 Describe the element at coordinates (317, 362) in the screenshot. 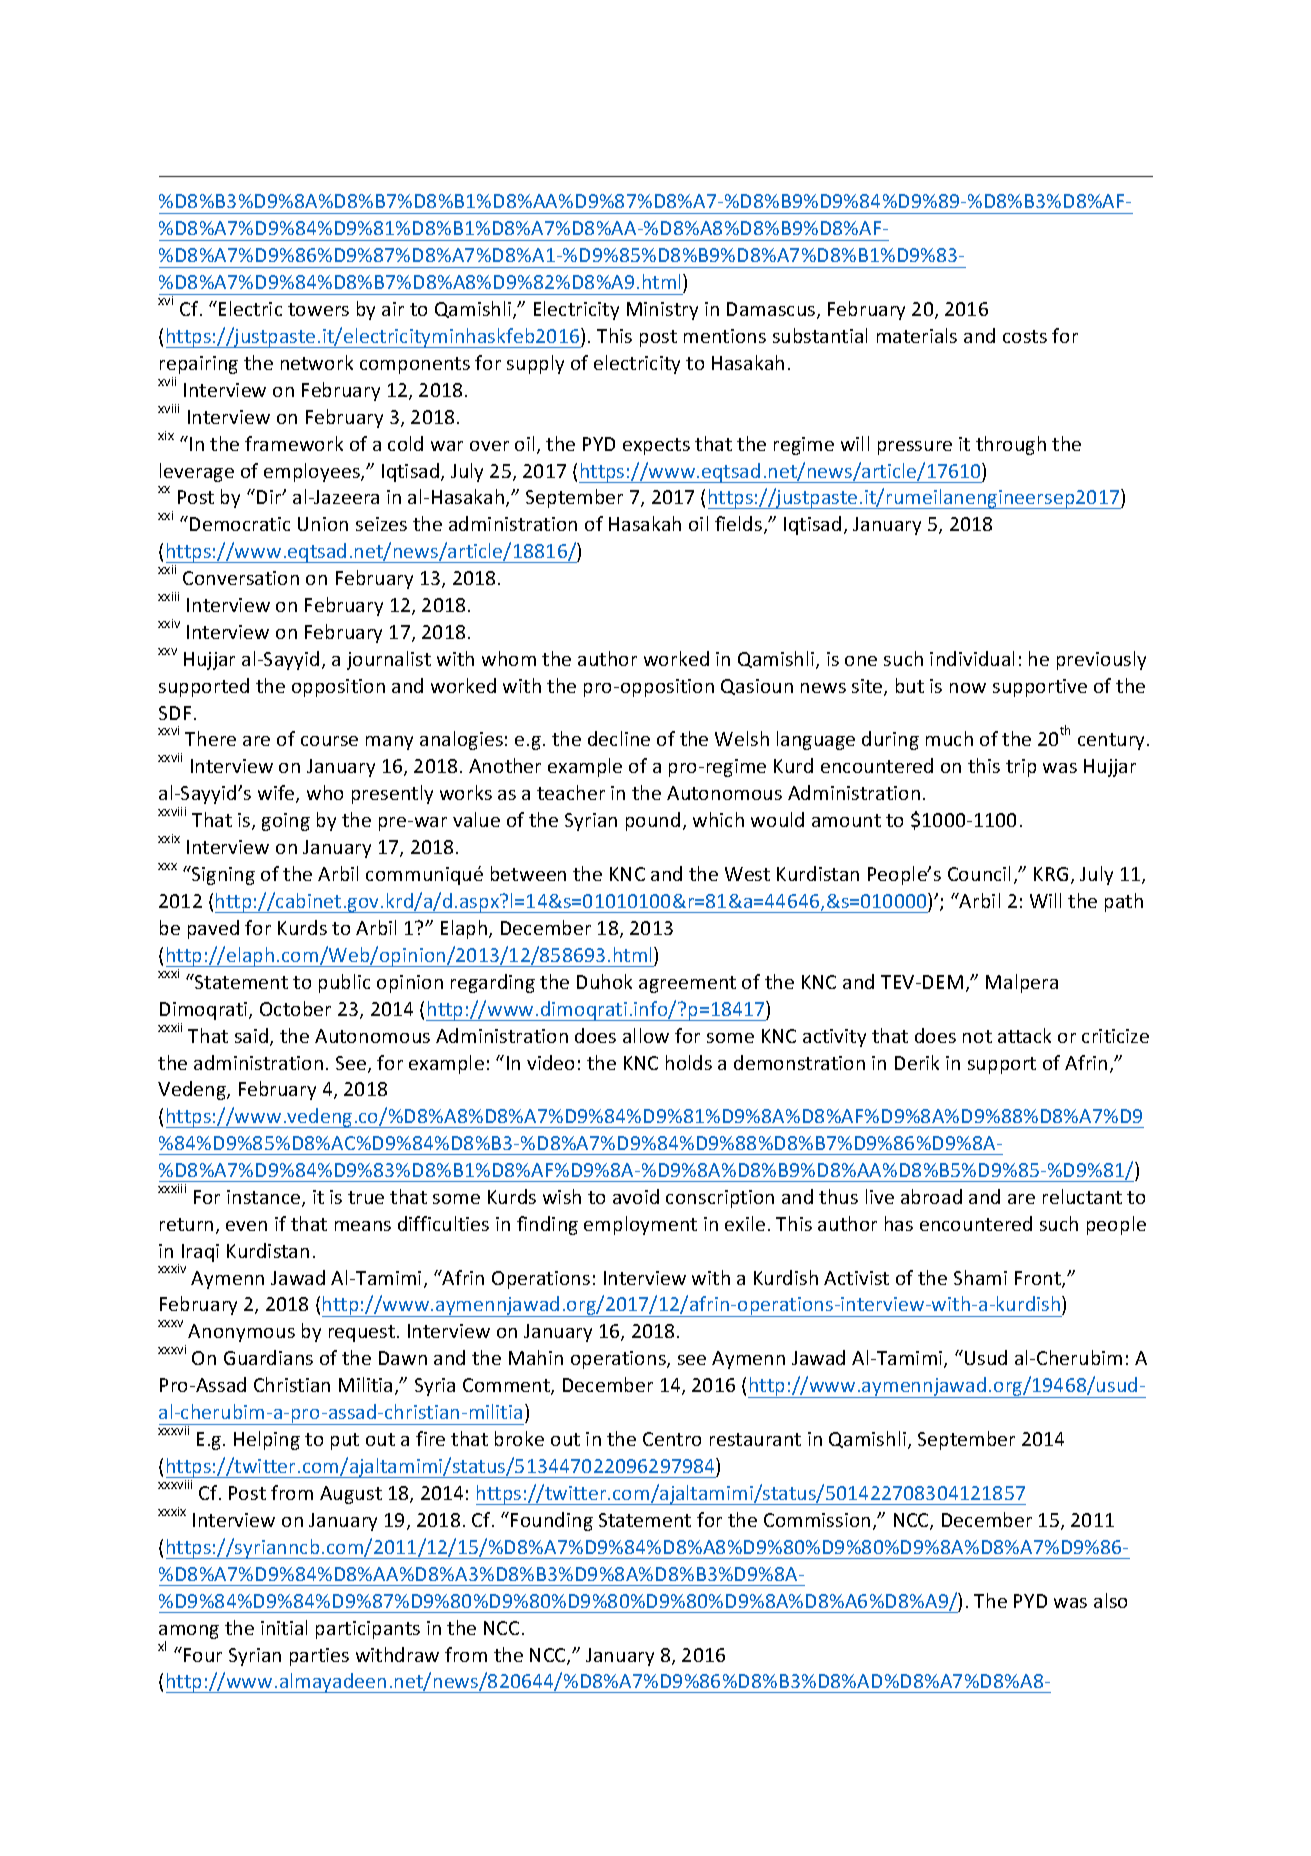

I see `network` at that location.
